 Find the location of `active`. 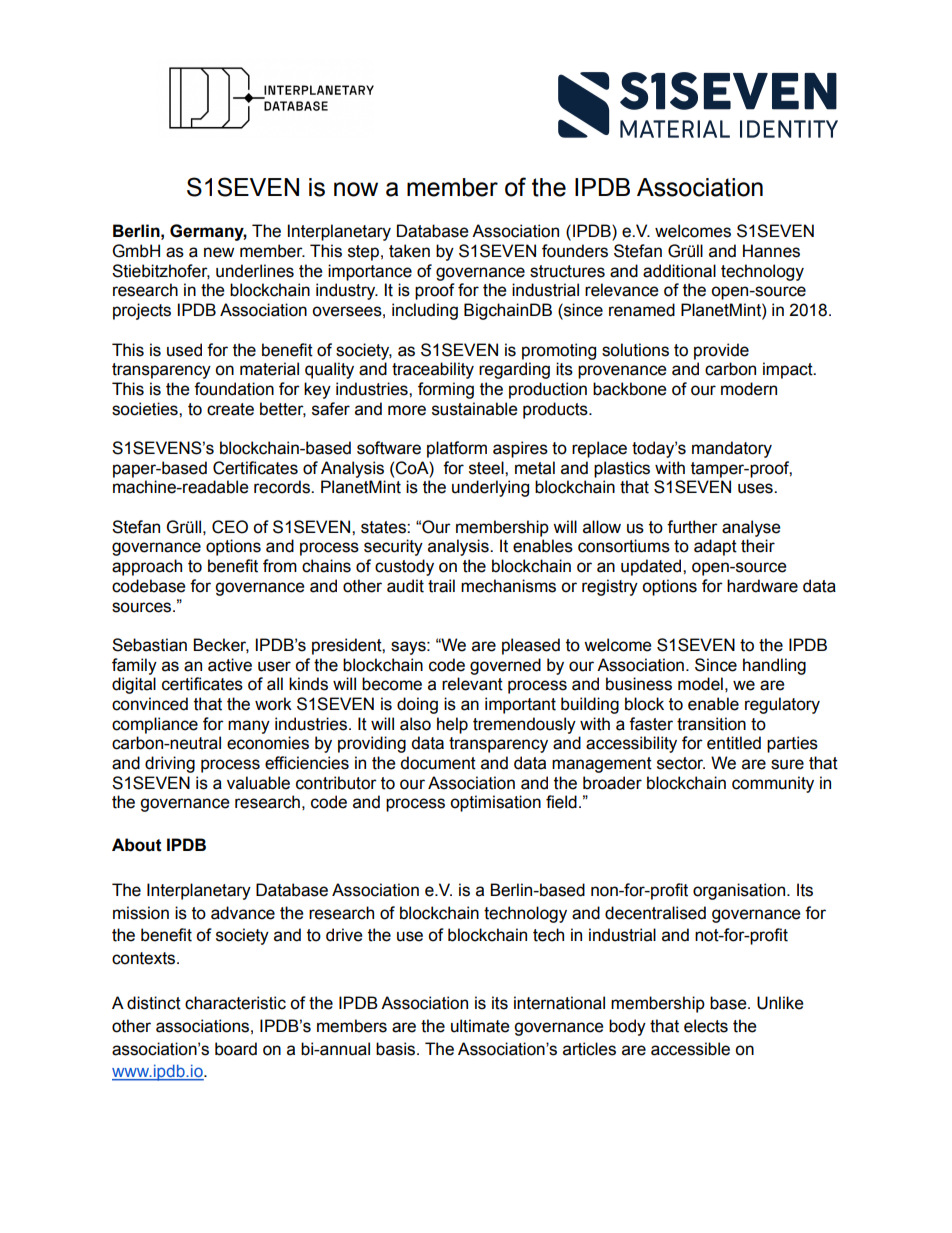

active is located at coordinates (230, 665).
